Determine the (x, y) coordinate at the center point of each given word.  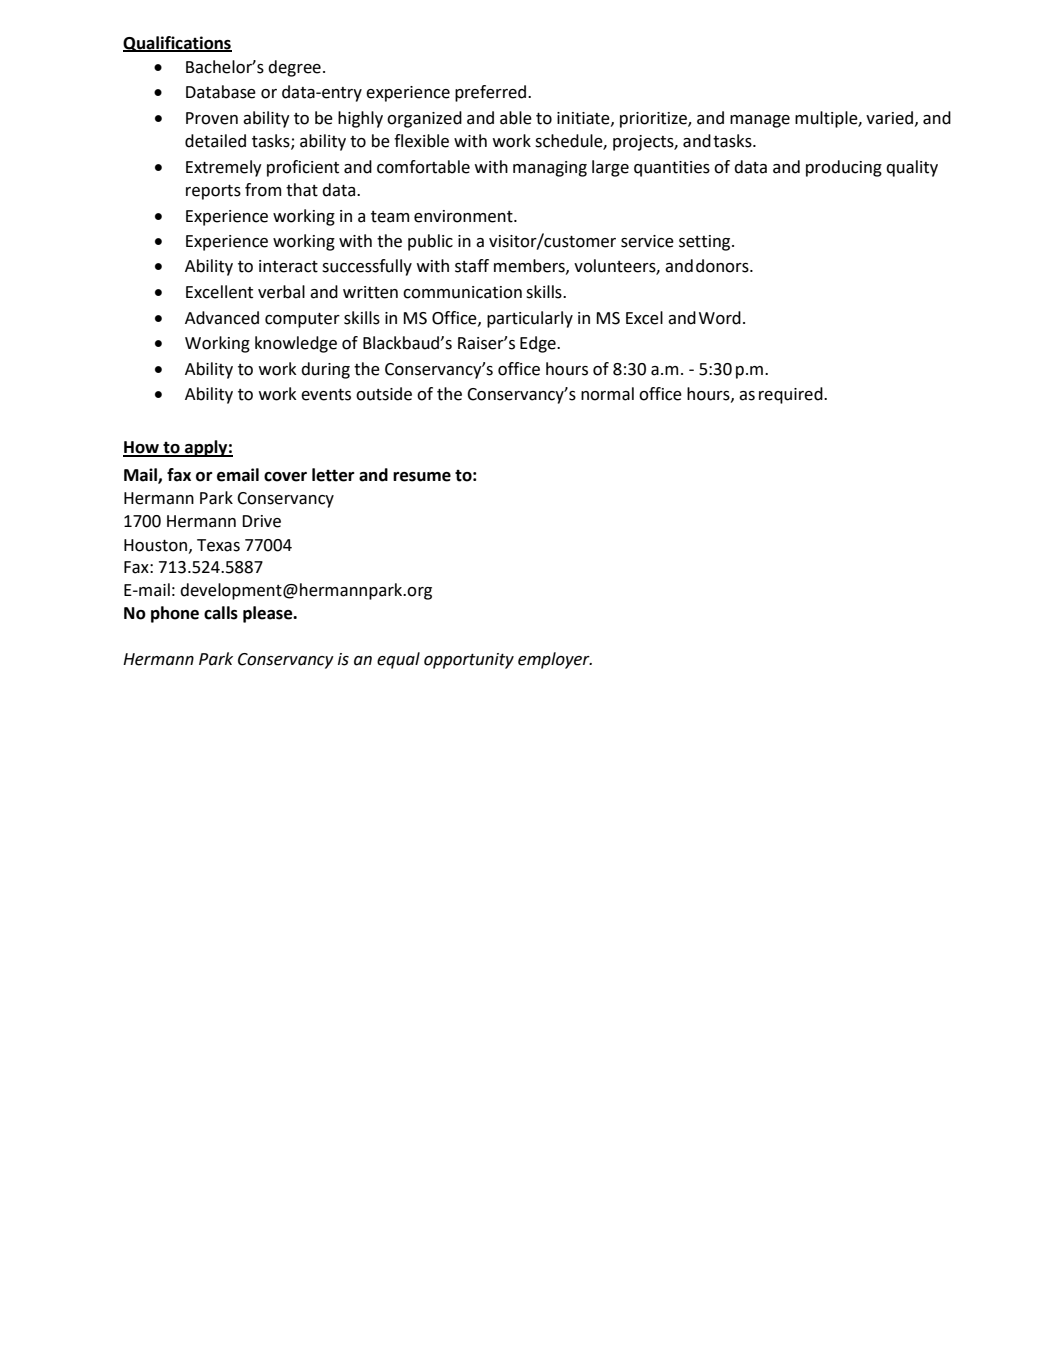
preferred (492, 93)
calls (221, 613)
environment (464, 216)
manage (760, 121)
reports (213, 192)
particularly (530, 319)
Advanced (222, 318)
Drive (261, 521)
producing (844, 168)
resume (422, 477)
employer (555, 660)
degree (294, 68)
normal (607, 394)
